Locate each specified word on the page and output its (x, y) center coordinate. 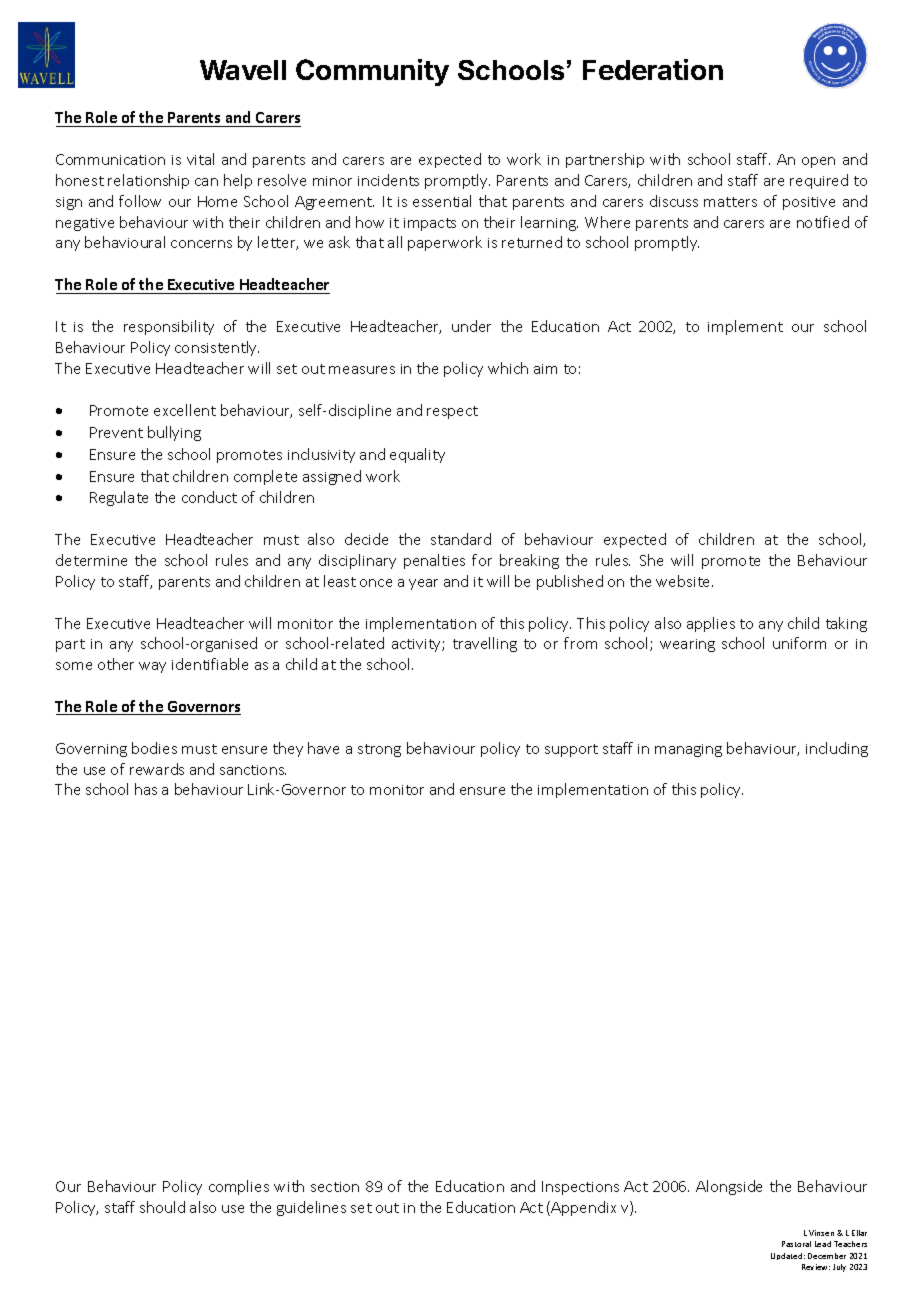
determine (91, 560)
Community (372, 72)
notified (823, 222)
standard (461, 539)
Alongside (729, 1187)
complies (239, 1187)
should (162, 1207)
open (818, 162)
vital (200, 159)
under (471, 326)
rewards (157, 769)
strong (379, 750)
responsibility (169, 327)
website (684, 581)
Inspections (580, 1188)
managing (688, 750)
